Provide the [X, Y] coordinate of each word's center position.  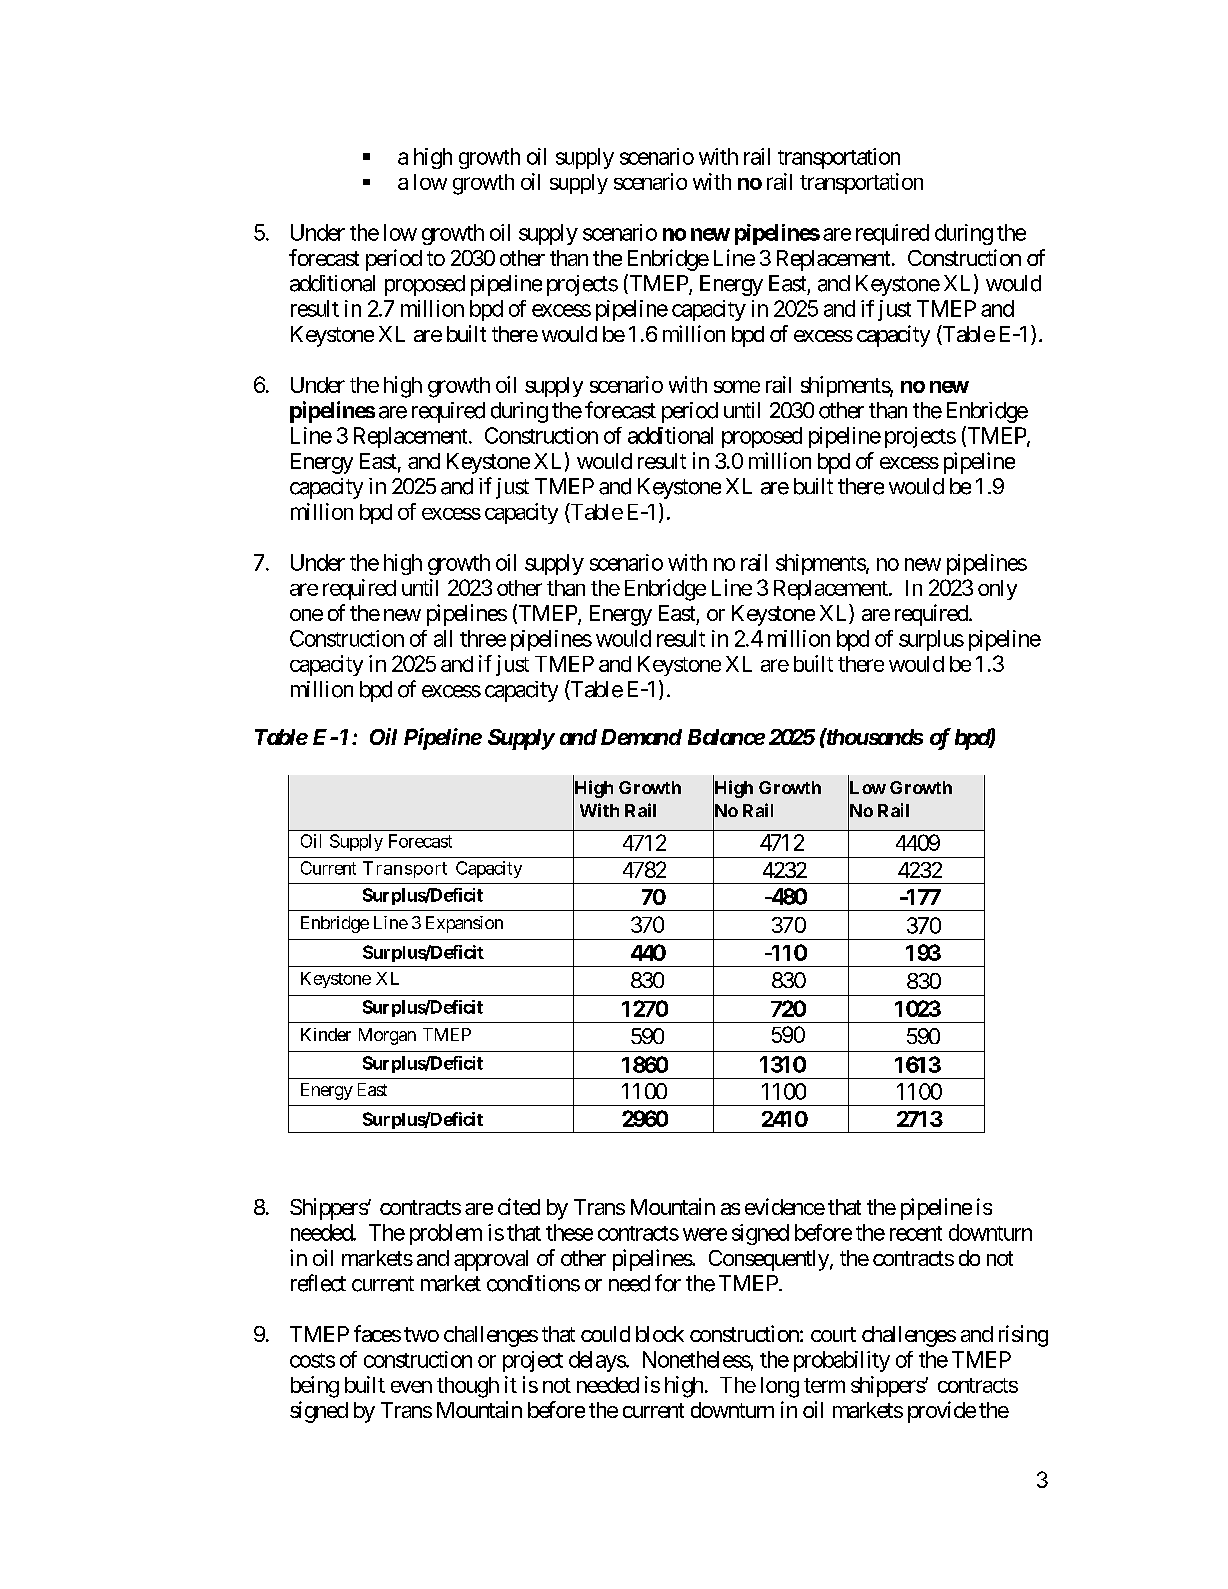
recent [916, 1233]
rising [1023, 1336]
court [833, 1334]
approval [491, 1260]
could [605, 1334]
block [660, 1334]
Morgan [387, 1036]
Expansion [464, 924]
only [997, 590]
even [411, 1387]
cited [519, 1206]
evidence [785, 1206]
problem [446, 1234]
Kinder [326, 1034]
